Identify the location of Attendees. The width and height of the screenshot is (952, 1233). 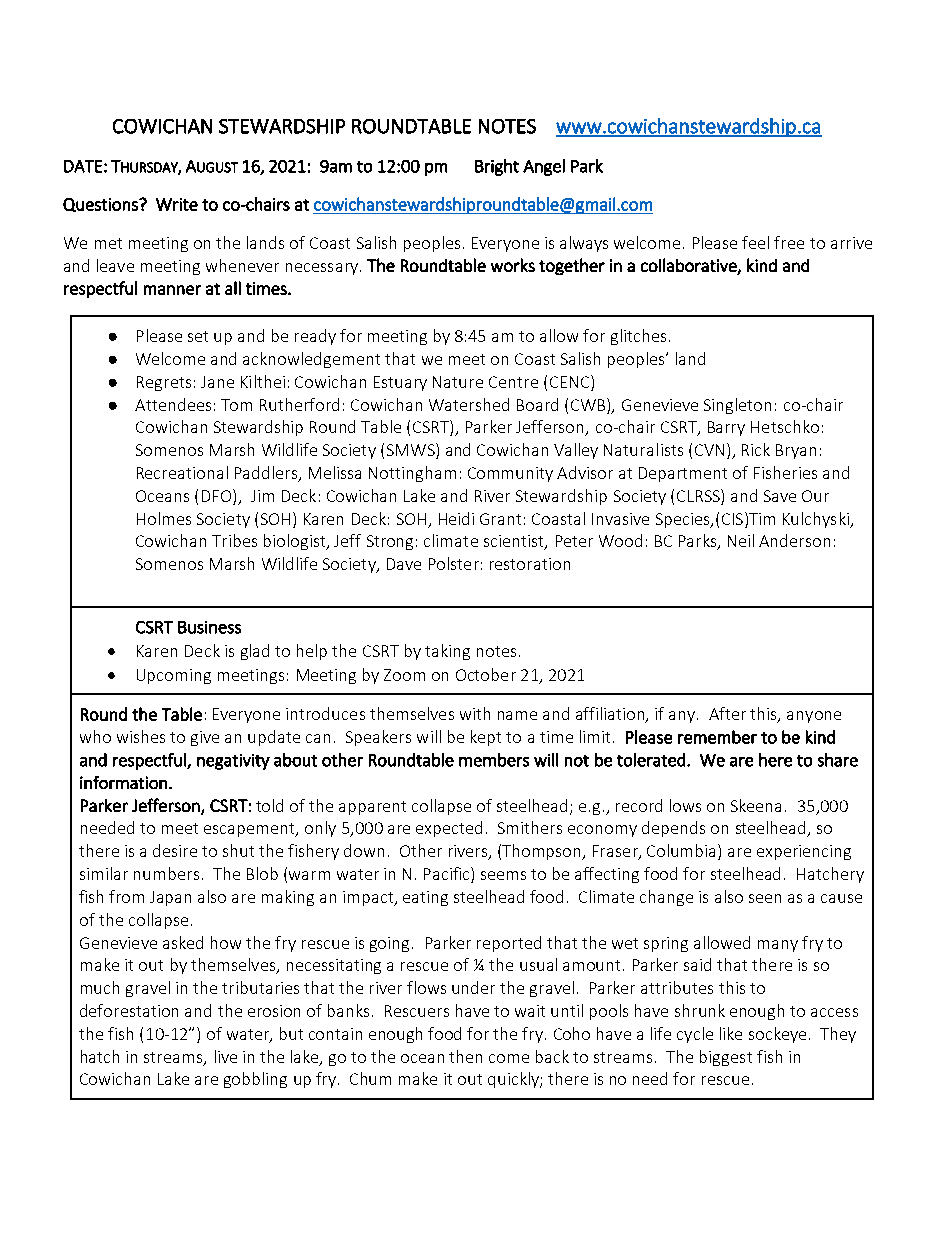
(173, 404).
